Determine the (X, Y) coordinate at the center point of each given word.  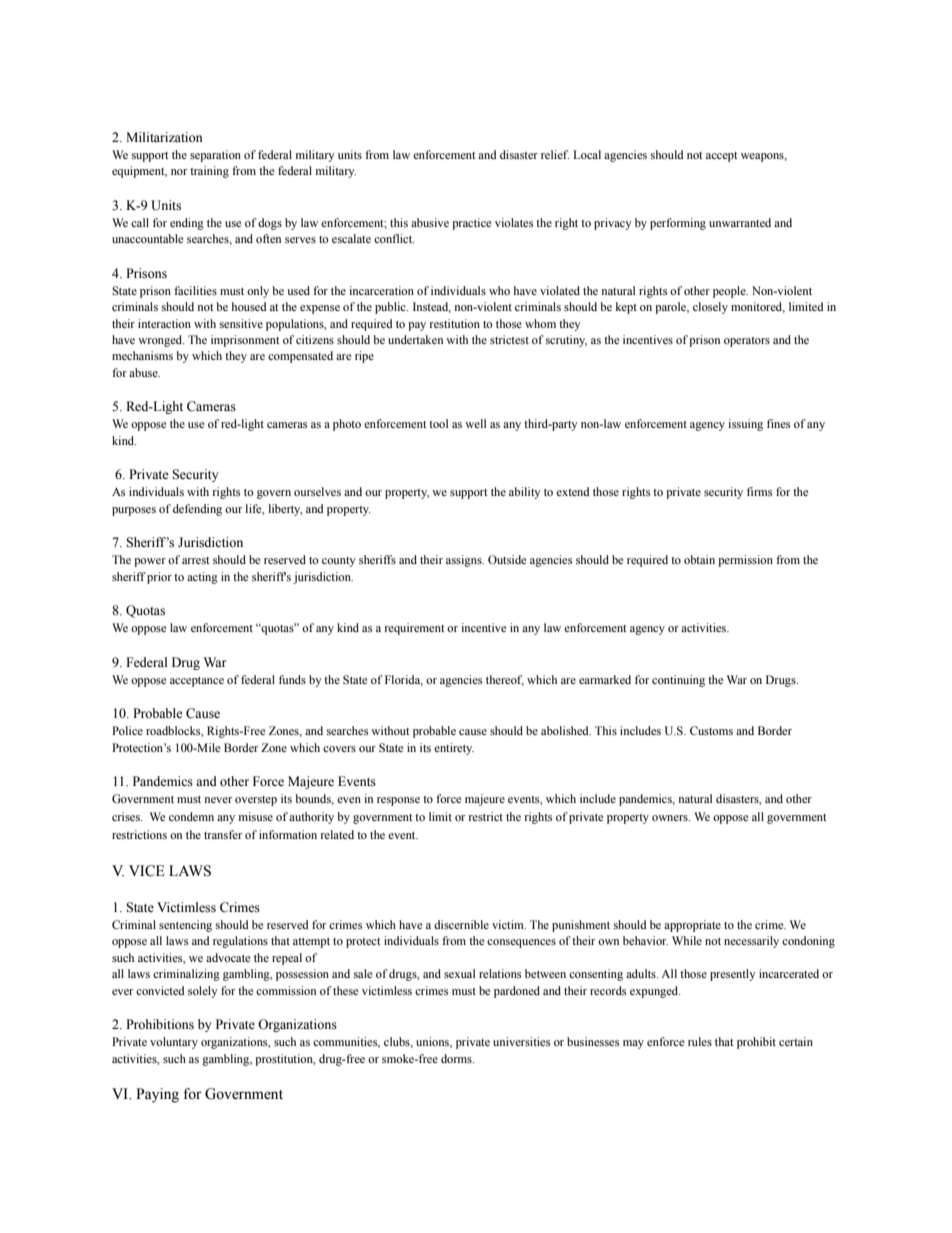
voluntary (174, 1043)
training (209, 172)
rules (700, 1041)
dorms (457, 1058)
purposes (134, 511)
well (475, 423)
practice (471, 224)
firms (759, 491)
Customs (711, 730)
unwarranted (740, 222)
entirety (454, 749)
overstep (256, 801)
